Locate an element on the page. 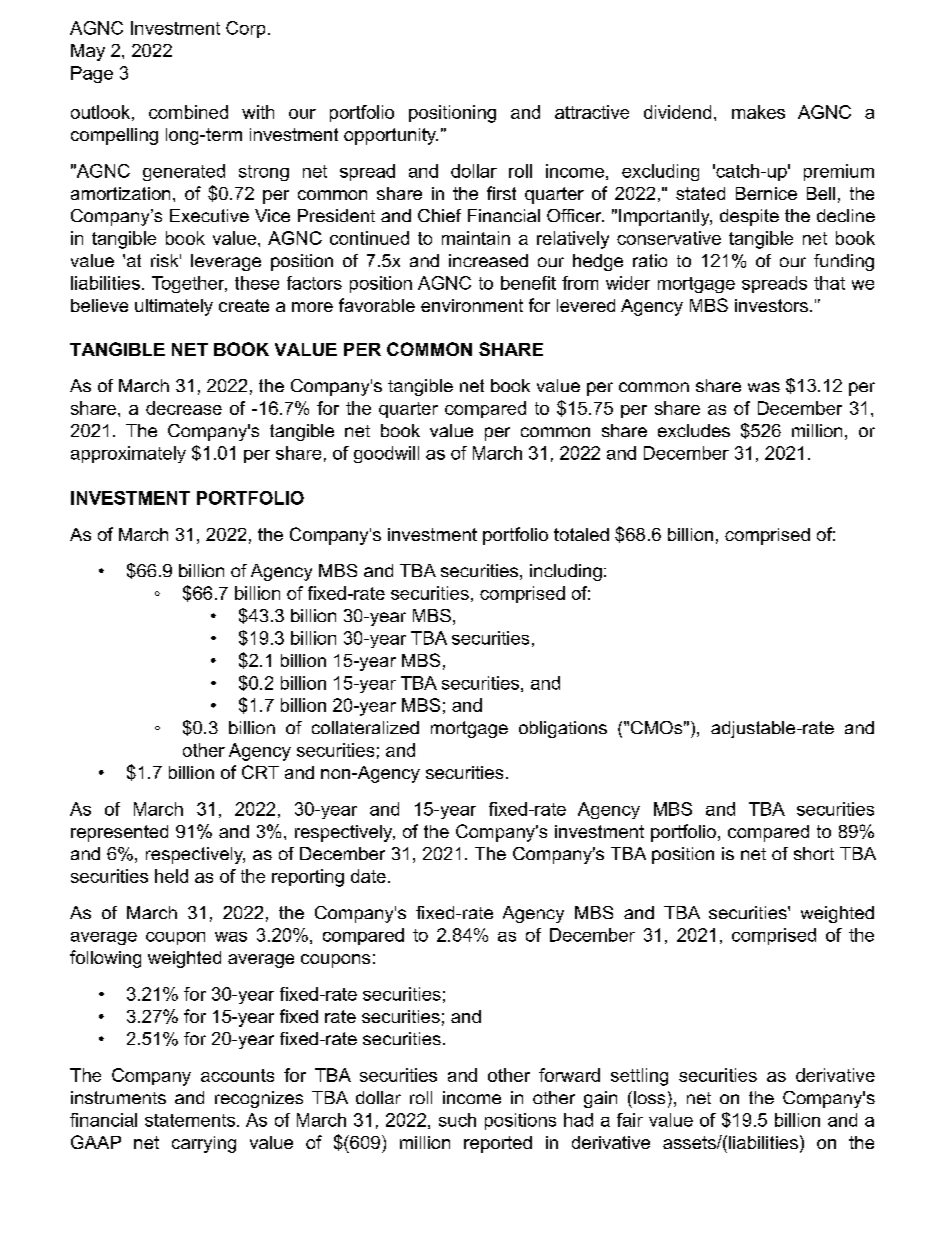 This image has width=952, height=1233. short is located at coordinates (814, 853).
